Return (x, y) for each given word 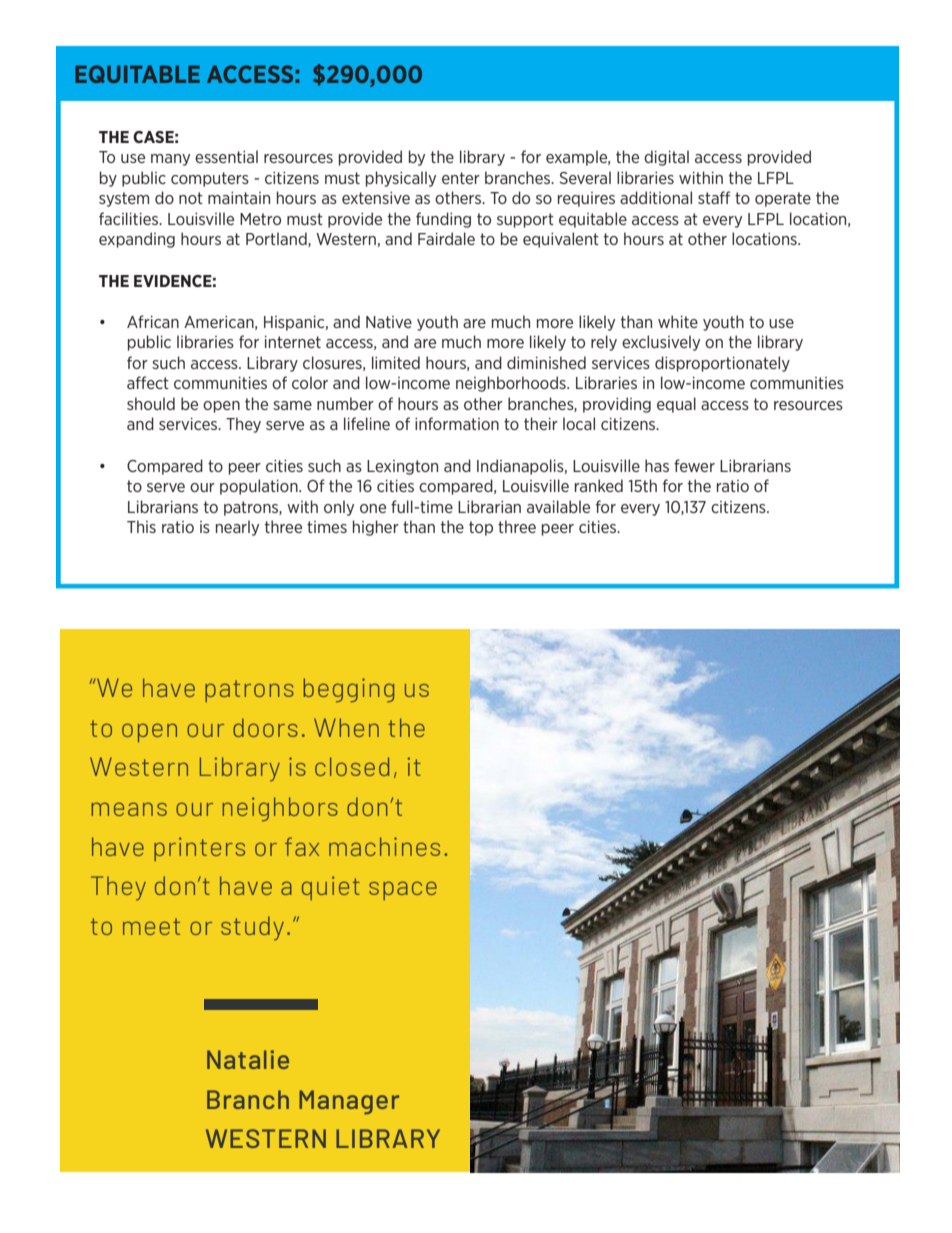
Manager (349, 1102)
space (403, 891)
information (457, 423)
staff (714, 197)
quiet (331, 888)
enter (461, 178)
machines (384, 846)
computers (210, 179)
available (558, 506)
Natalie (248, 1059)
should (151, 403)
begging (349, 690)
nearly (237, 528)
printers (199, 849)
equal (676, 405)
